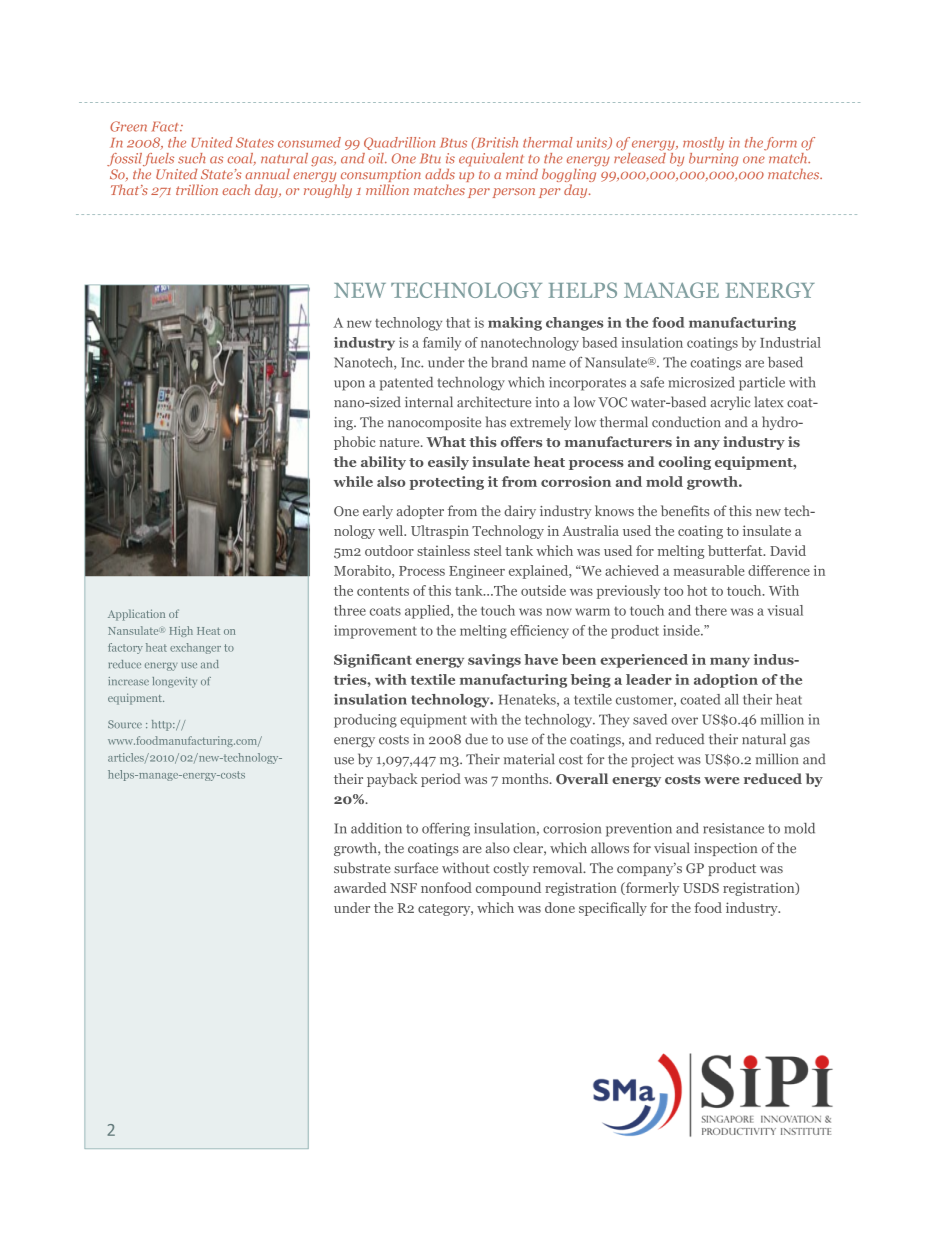 The width and height of the screenshot is (952, 1233). What do you see at coordinates (703, 144) in the screenshot?
I see `mostly` at bounding box center [703, 144].
